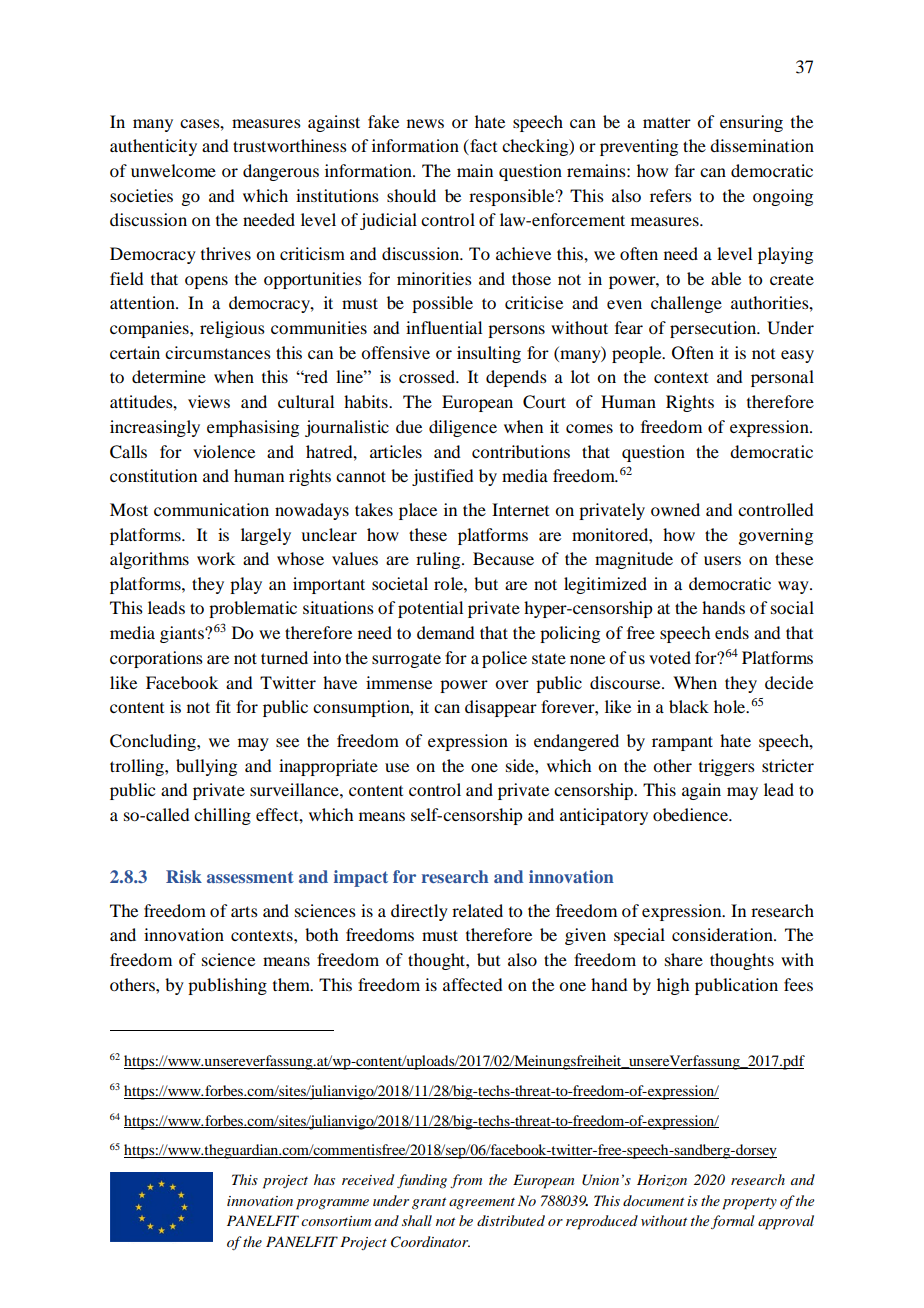 Image resolution: width=924 pixels, height=1308 pixels. I want to click on persecution, so click(714, 329).
